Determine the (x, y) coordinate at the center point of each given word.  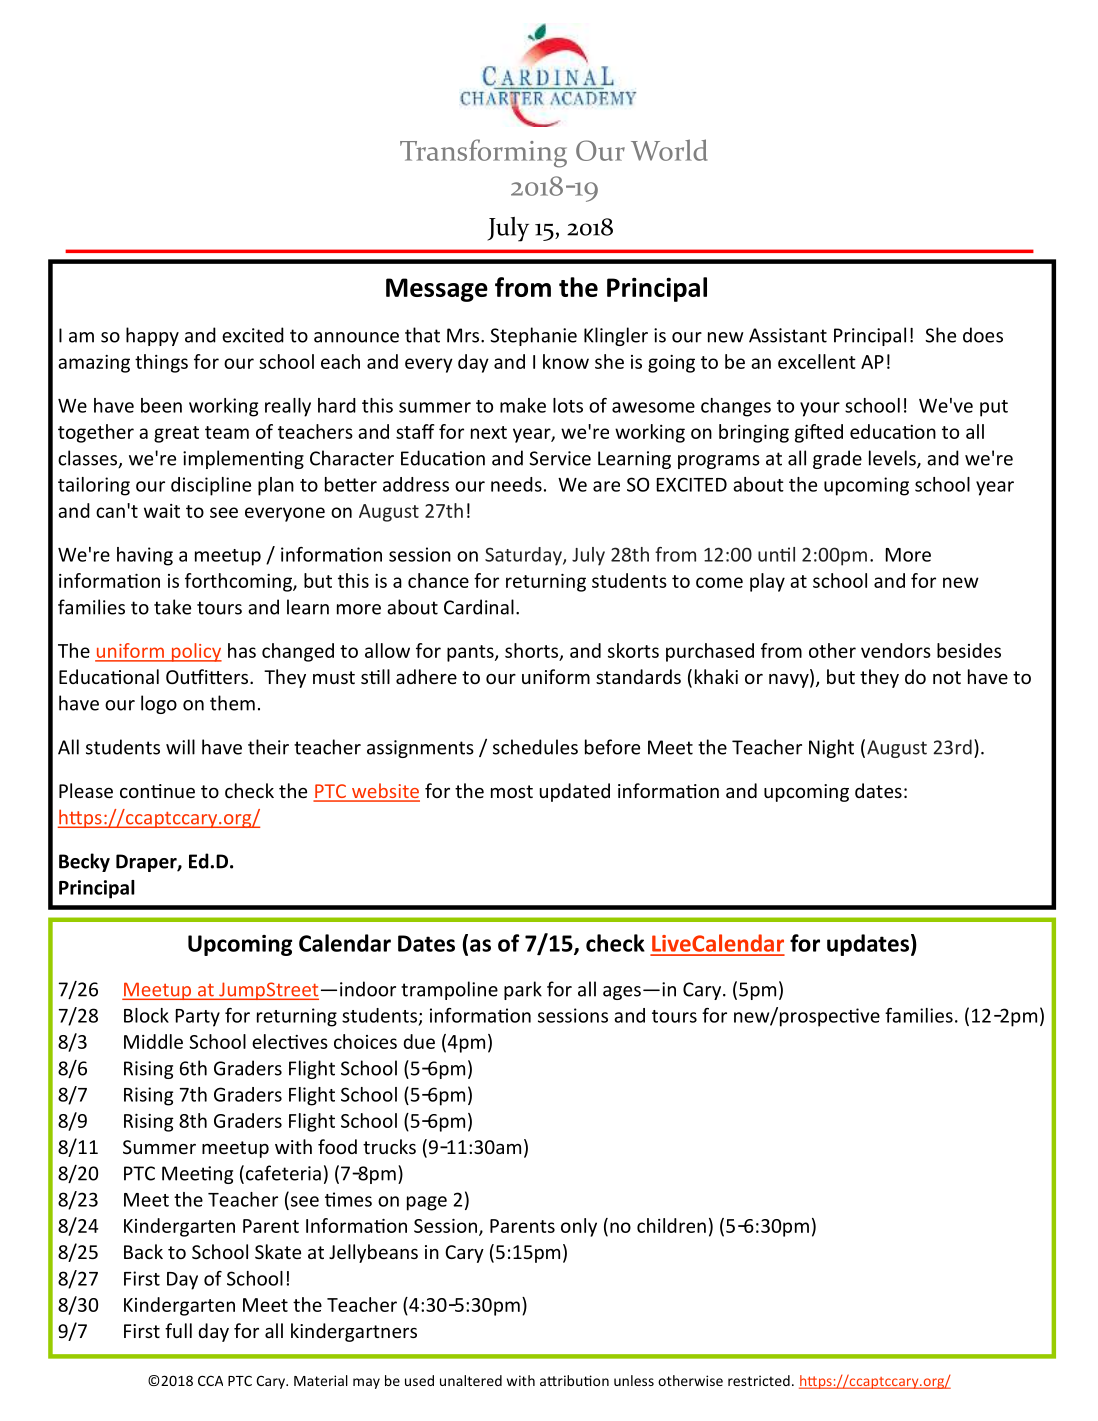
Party (198, 1018)
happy (152, 336)
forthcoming (239, 582)
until (776, 554)
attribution (574, 1380)
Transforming (483, 153)
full (178, 1330)
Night (831, 748)
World (669, 150)
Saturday (524, 556)
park (523, 990)
